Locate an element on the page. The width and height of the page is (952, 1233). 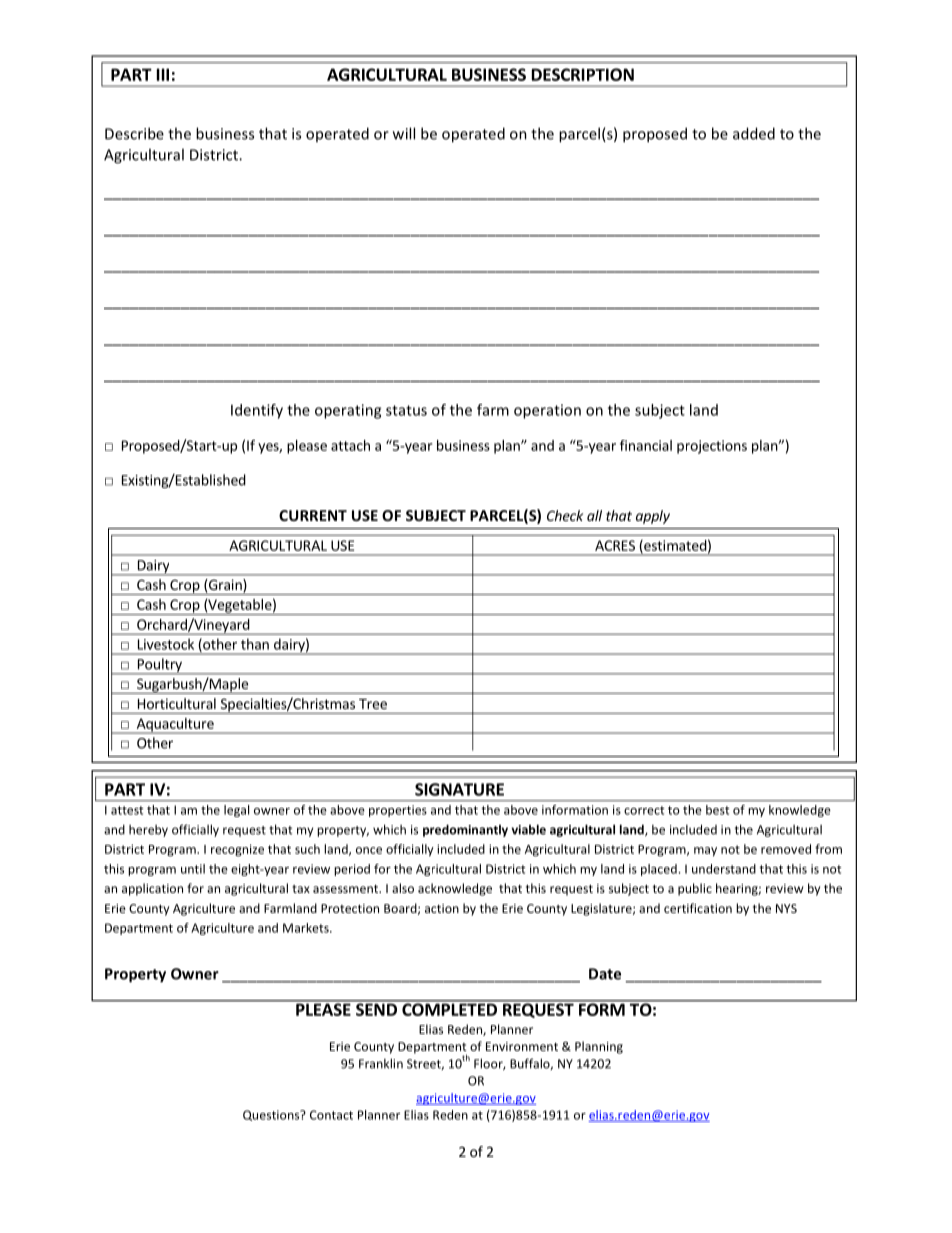
recognize is located at coordinates (237, 850).
